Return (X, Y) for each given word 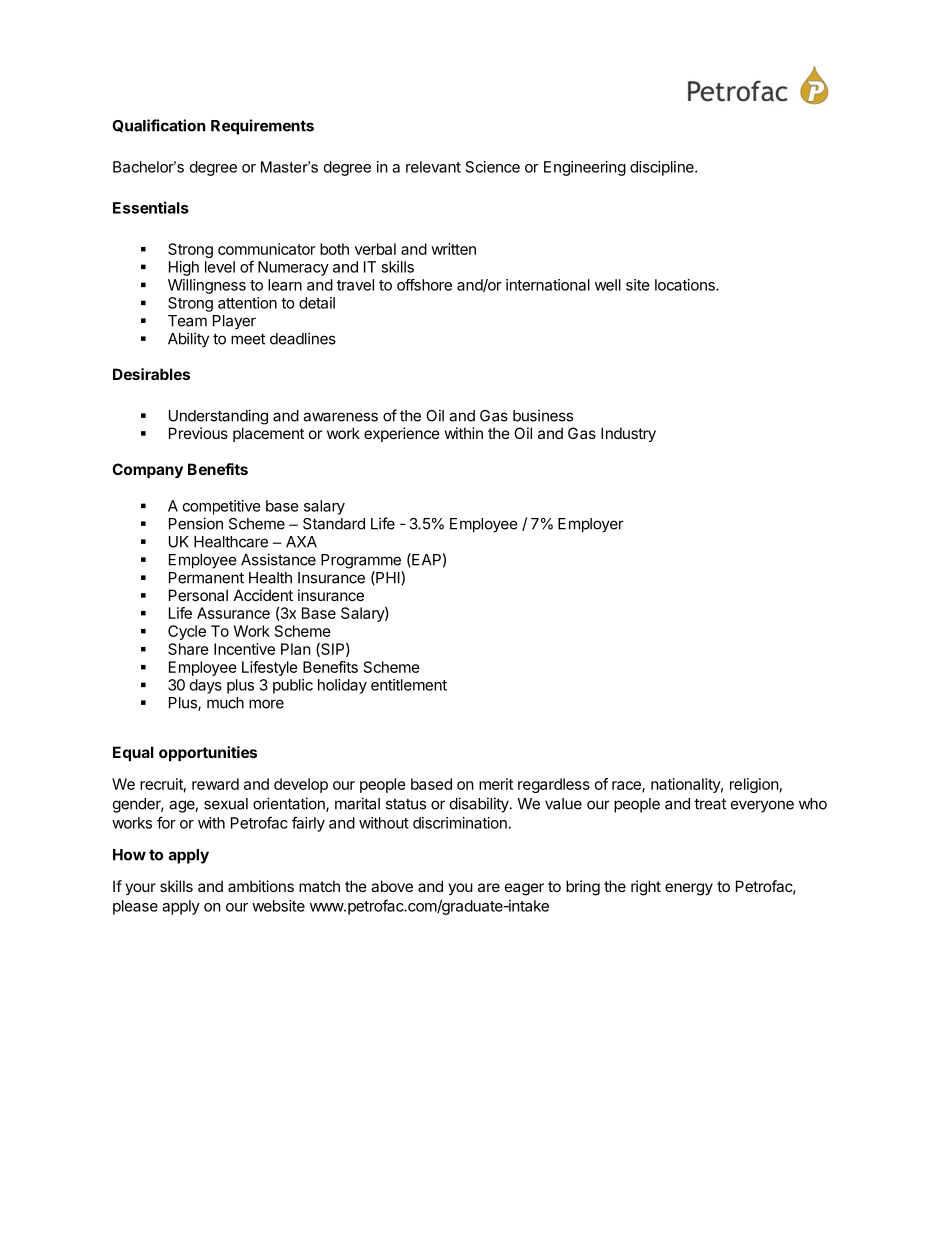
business (543, 415)
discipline (663, 168)
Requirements (262, 127)
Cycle (187, 632)
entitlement (409, 685)
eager (524, 889)
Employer (591, 525)
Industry (628, 434)
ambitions (261, 886)
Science (493, 167)
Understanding (218, 417)
